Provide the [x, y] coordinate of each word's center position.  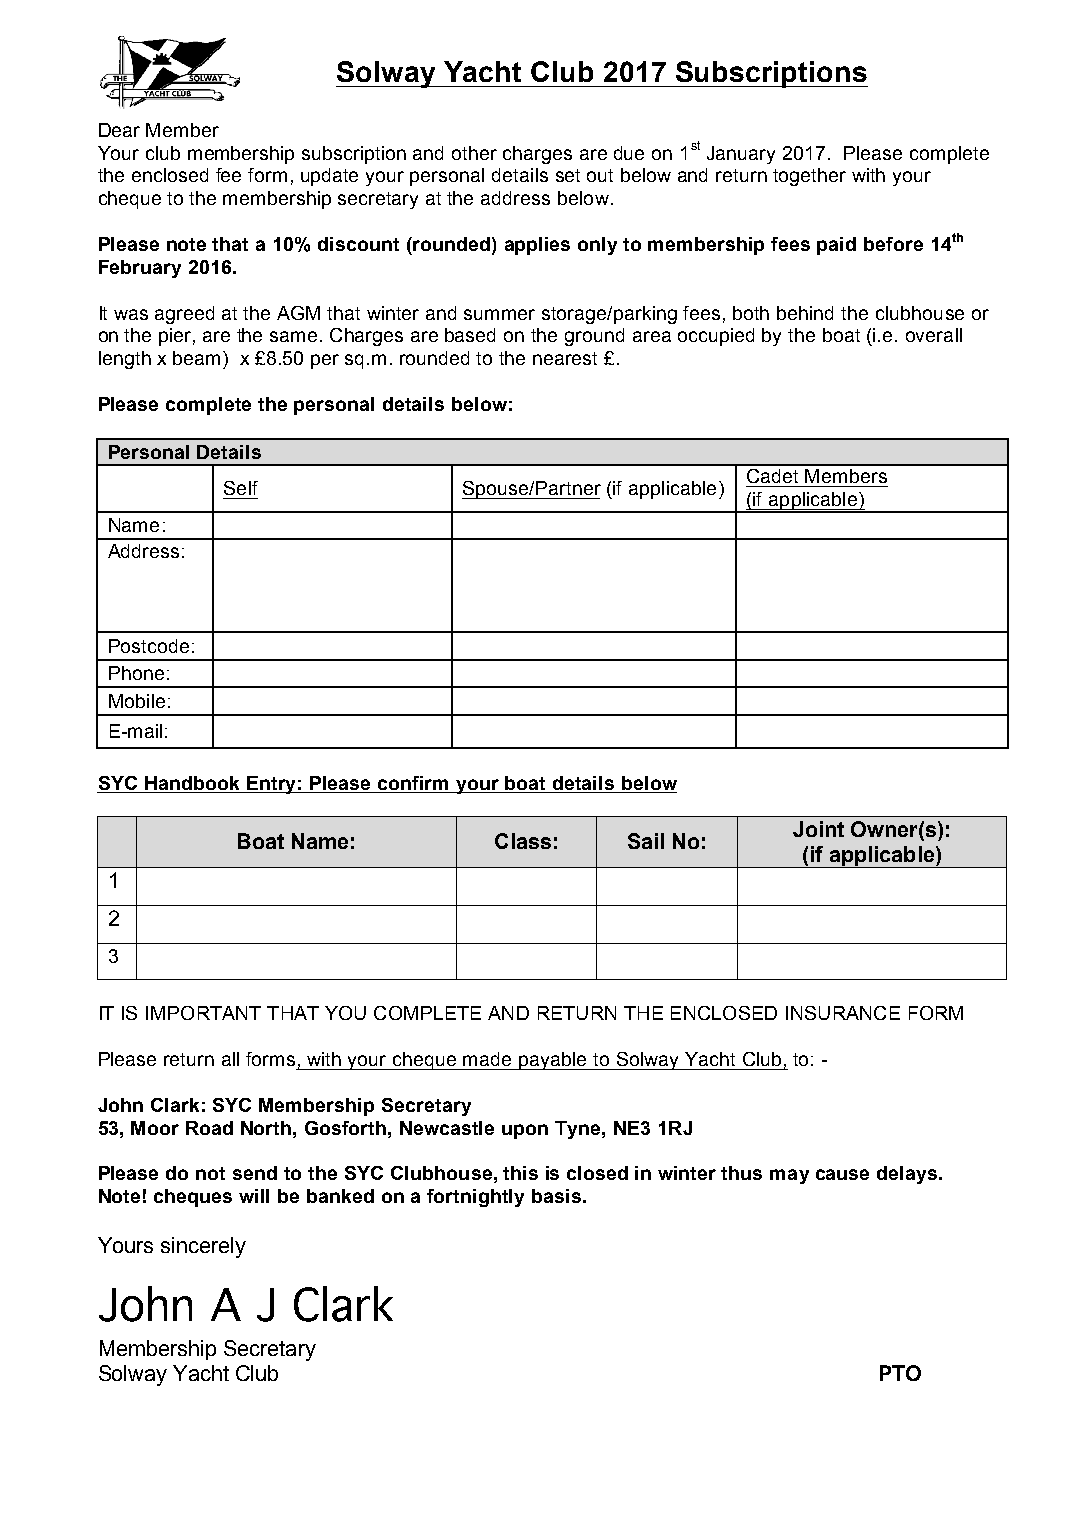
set [568, 175]
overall [934, 335]
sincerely [203, 1247]
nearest [565, 358]
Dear [119, 130]
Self [241, 488]
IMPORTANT [203, 1013]
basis [556, 1196]
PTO [900, 1373]
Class [523, 841]
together [809, 177]
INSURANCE [843, 1013]
